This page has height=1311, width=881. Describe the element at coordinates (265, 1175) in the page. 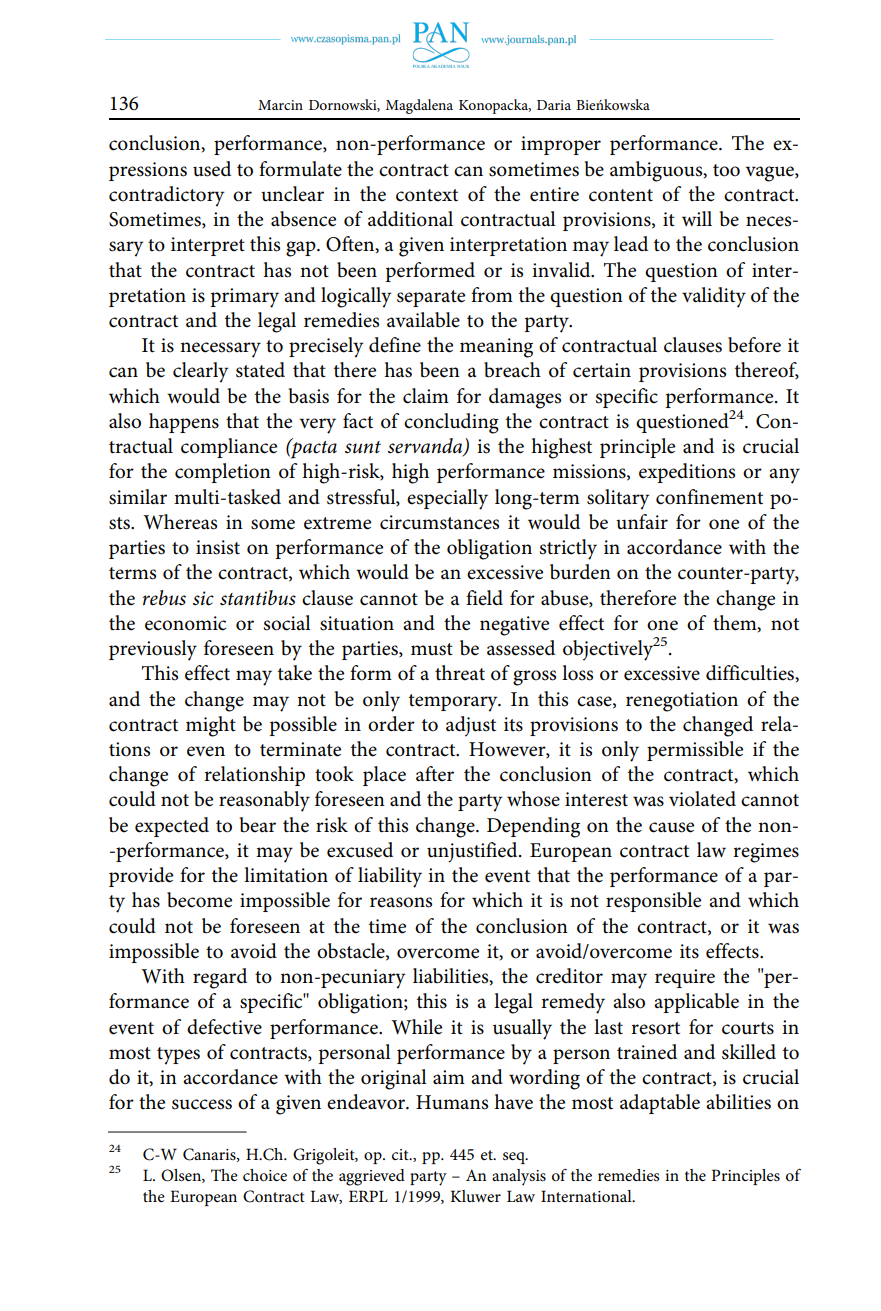

I see `choice` at that location.
